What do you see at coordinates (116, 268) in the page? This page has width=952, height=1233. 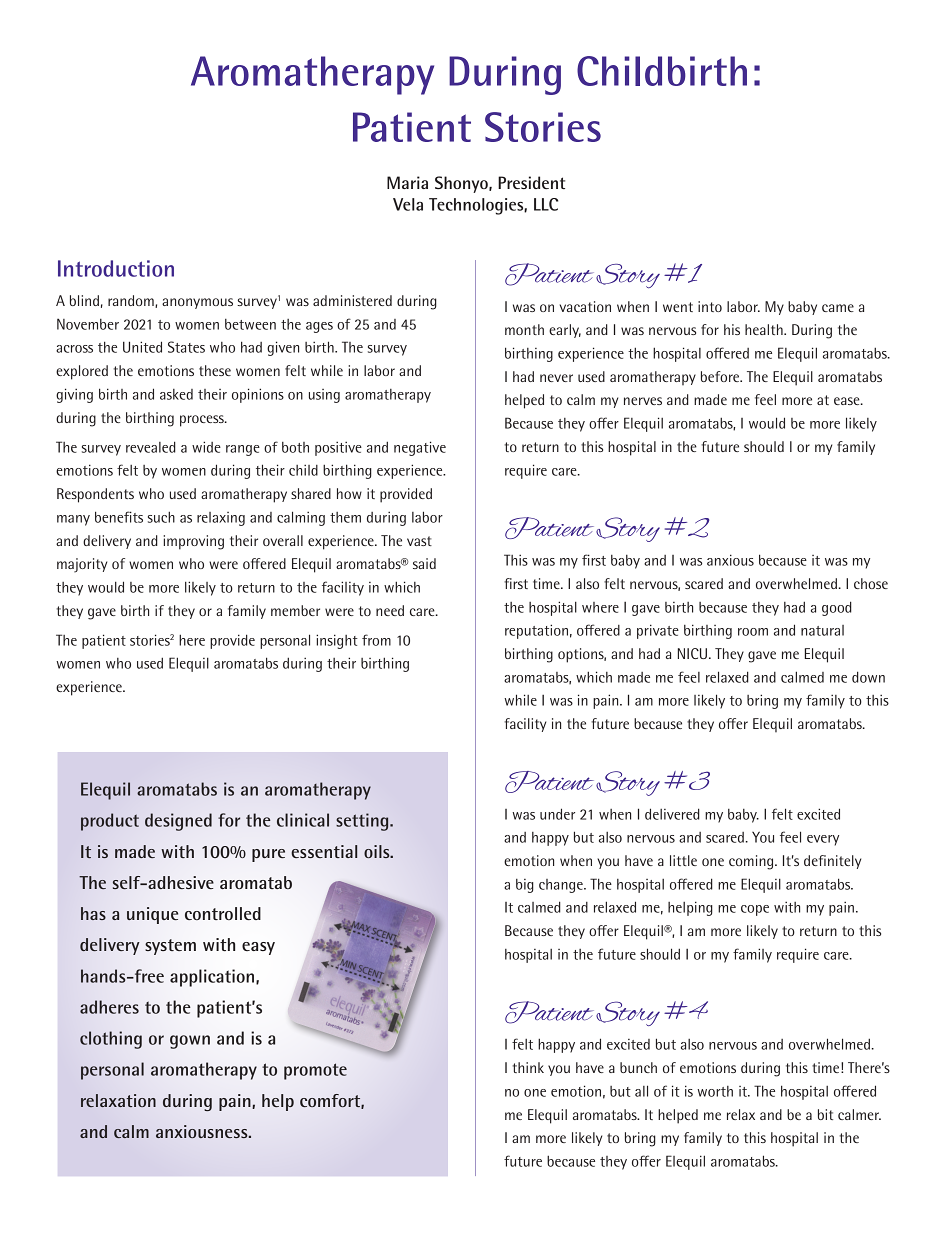 I see `Introduction` at bounding box center [116, 268].
